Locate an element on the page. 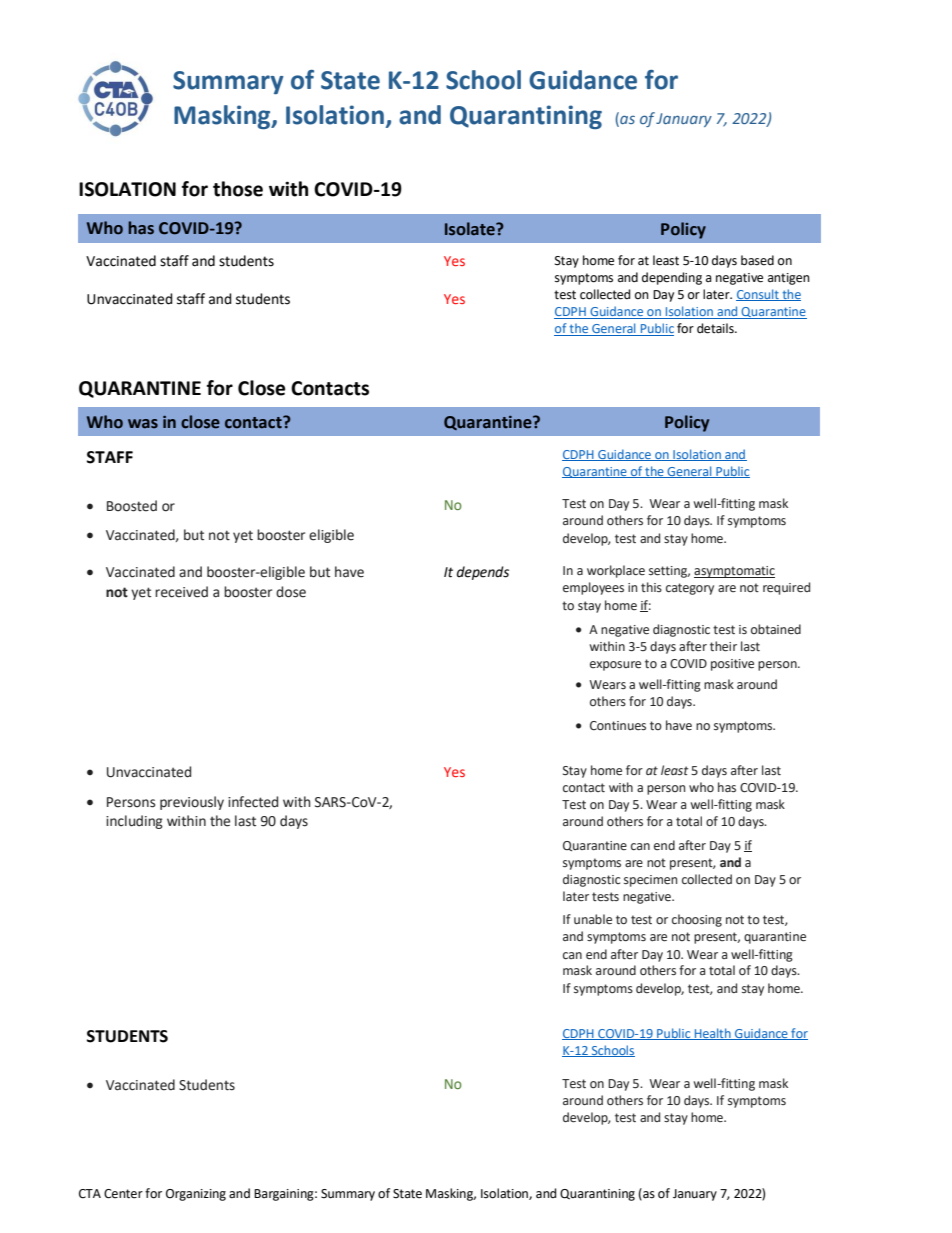  Center is located at coordinates (123, 1194).
